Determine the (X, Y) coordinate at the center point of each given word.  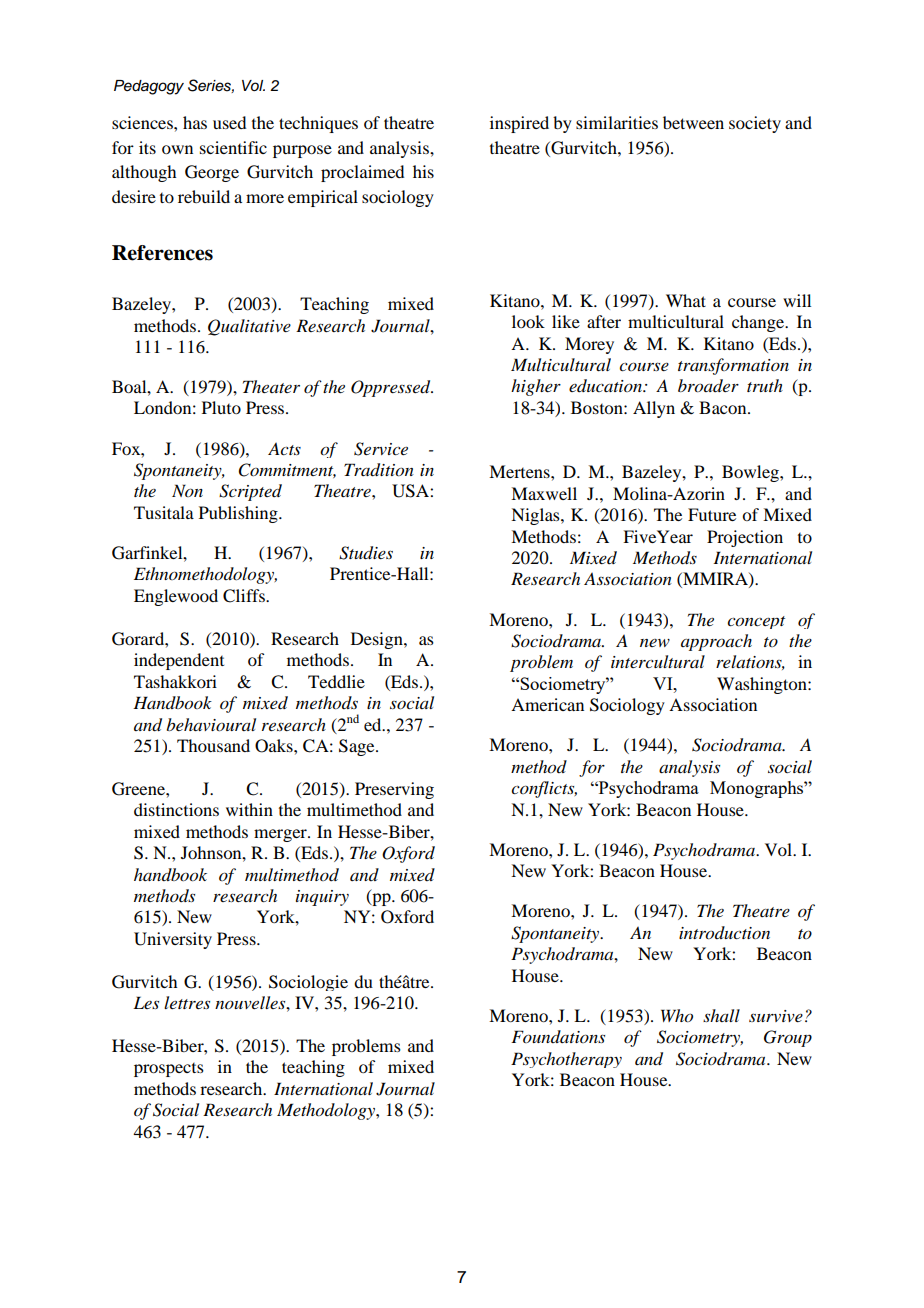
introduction (724, 933)
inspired (519, 124)
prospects (169, 1070)
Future (712, 514)
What (686, 300)
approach (716, 642)
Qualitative (249, 327)
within (249, 809)
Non (187, 490)
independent (179, 661)
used (229, 122)
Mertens (520, 471)
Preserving (394, 790)
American (547, 704)
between (693, 122)
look (528, 321)
